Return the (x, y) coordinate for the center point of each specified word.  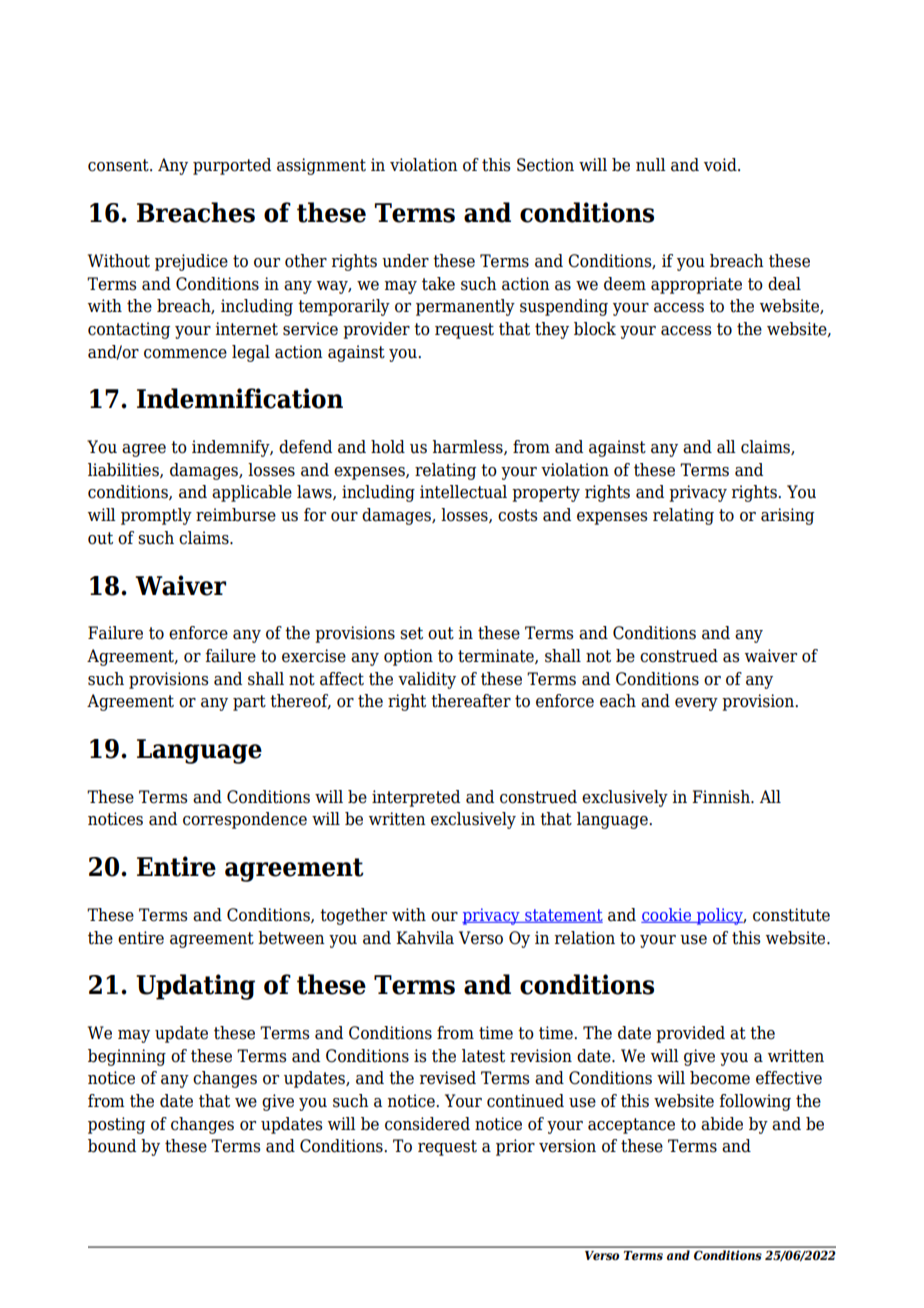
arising (787, 516)
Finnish (722, 797)
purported (232, 166)
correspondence (245, 820)
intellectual (463, 492)
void (721, 165)
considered (427, 1124)
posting (116, 1125)
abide (722, 1124)
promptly (156, 516)
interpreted (416, 798)
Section (545, 165)
